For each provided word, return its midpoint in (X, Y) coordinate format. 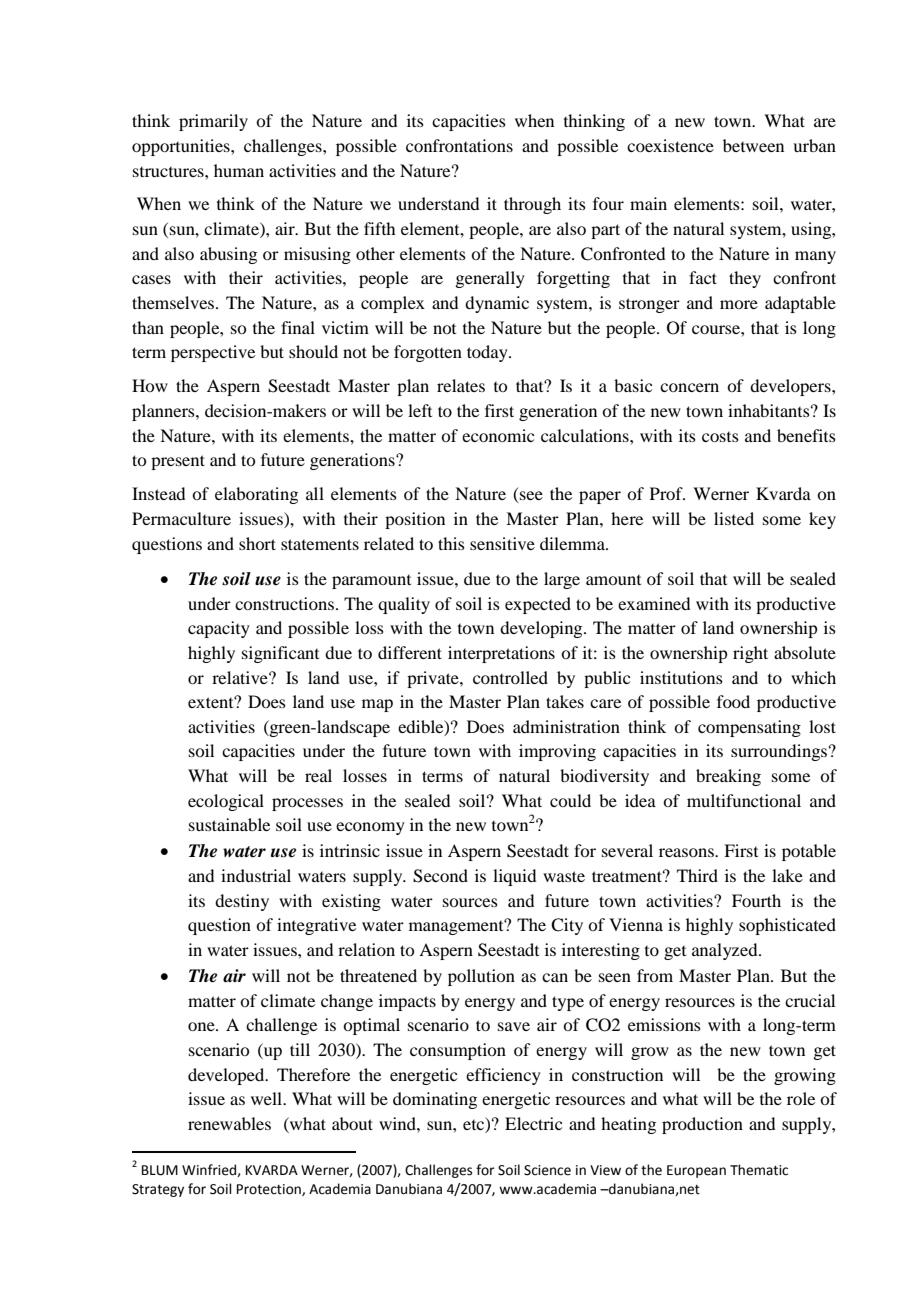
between (753, 145)
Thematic (759, 1170)
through (532, 205)
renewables (229, 1123)
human (239, 170)
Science (547, 1170)
